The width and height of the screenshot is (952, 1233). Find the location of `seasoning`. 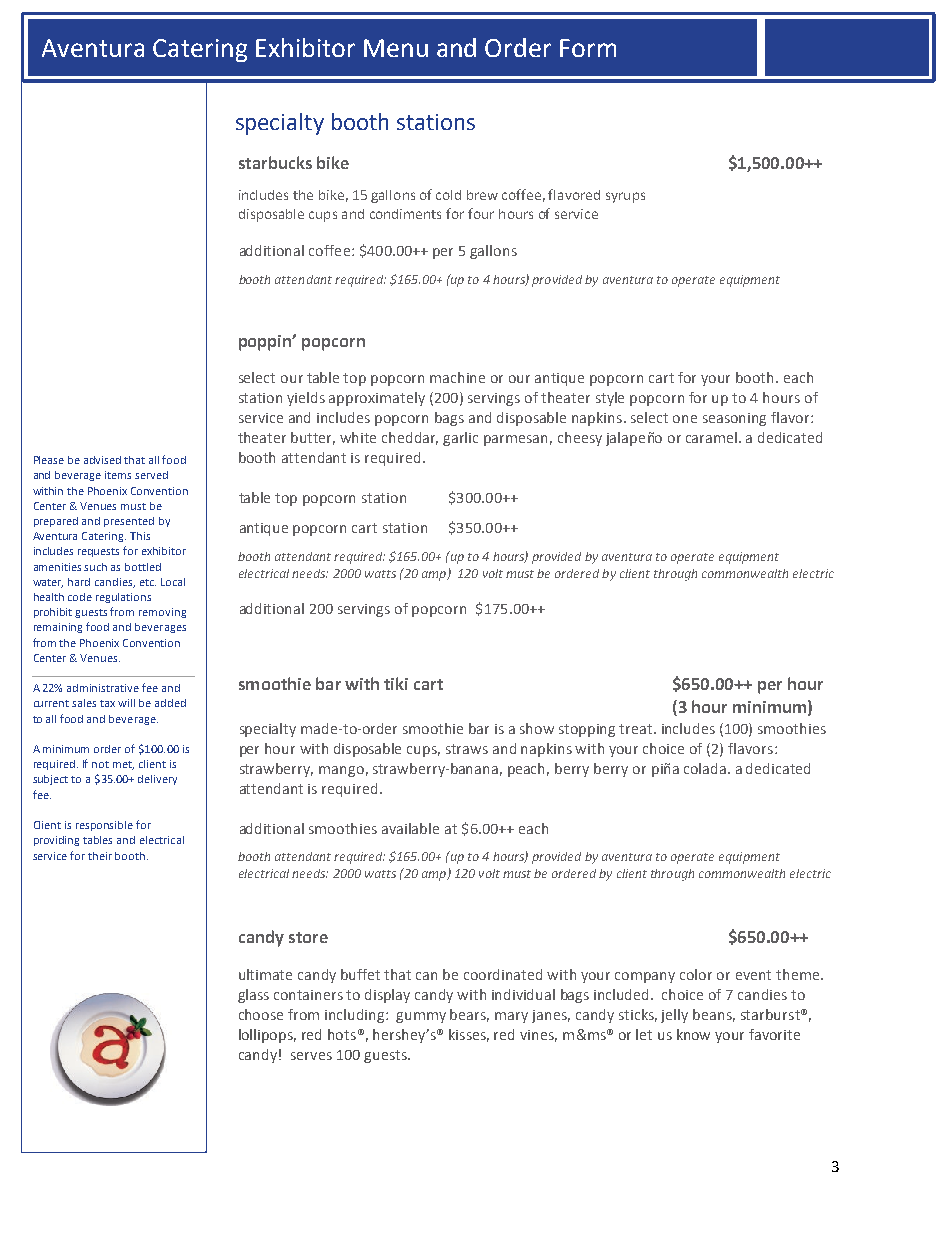

seasoning is located at coordinates (734, 419).
